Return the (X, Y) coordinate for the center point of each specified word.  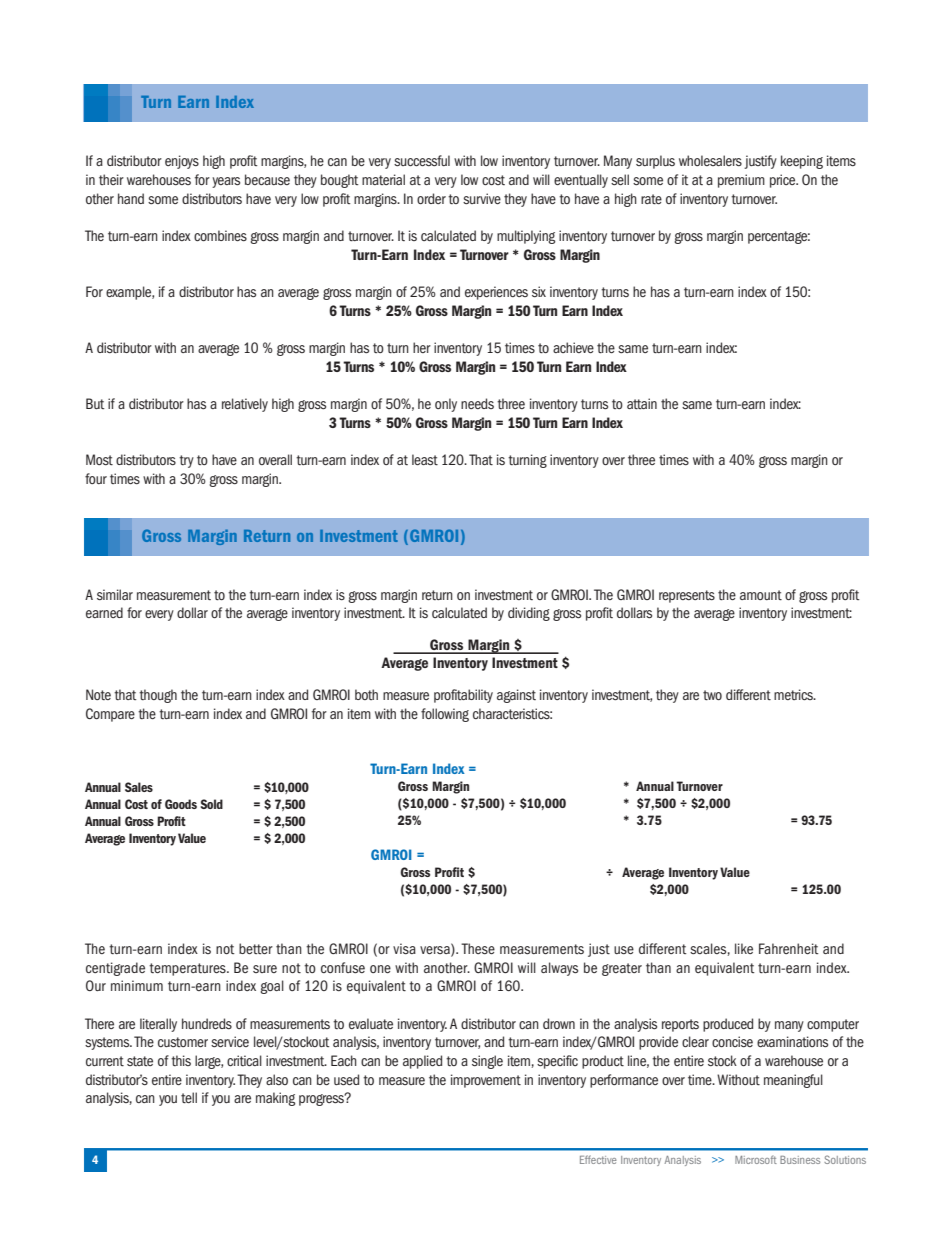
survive (482, 198)
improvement (486, 1081)
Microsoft (756, 1159)
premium (741, 181)
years (226, 182)
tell (189, 1098)
